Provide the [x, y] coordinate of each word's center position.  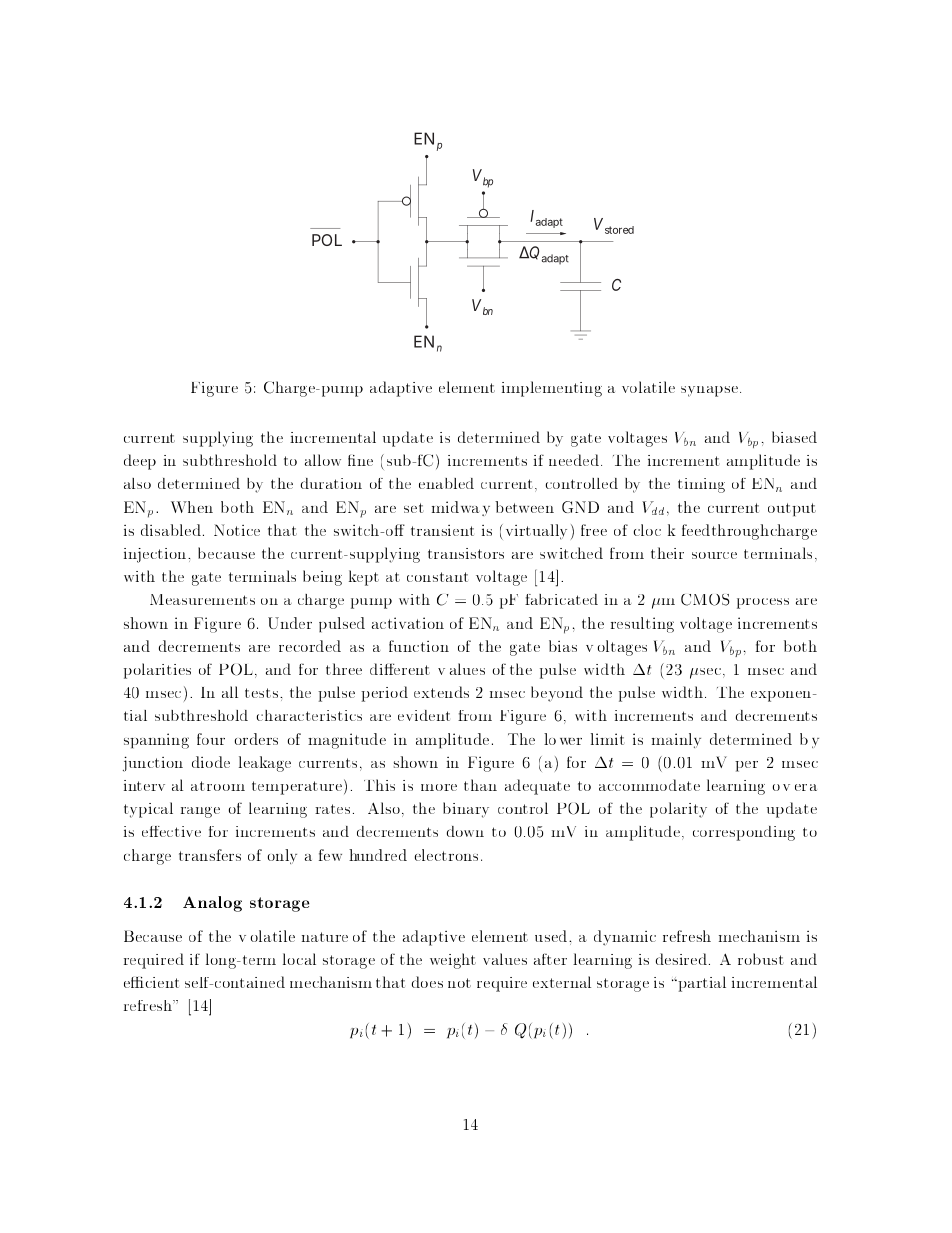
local [299, 959]
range [200, 812]
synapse [709, 391]
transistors [466, 553]
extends [441, 692]
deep [140, 462]
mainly [676, 740]
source [714, 555]
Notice [237, 530]
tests [263, 693]
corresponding [744, 833]
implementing [552, 389]
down [465, 831]
